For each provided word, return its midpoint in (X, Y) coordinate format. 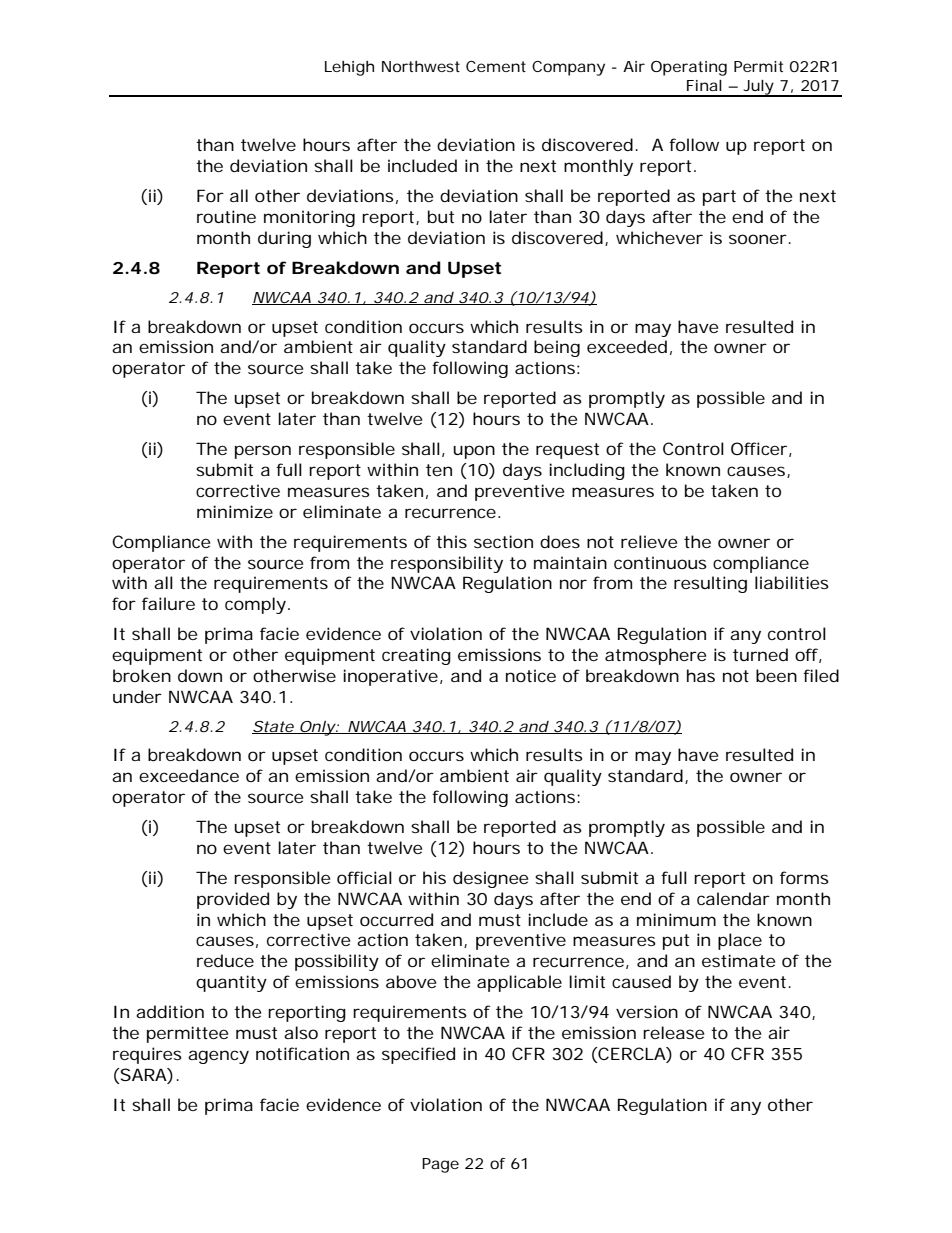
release (673, 1032)
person (263, 452)
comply (255, 605)
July (758, 88)
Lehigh (349, 68)
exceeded (627, 346)
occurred (396, 919)
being (557, 348)
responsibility (447, 564)
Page (440, 1165)
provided (233, 900)
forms (804, 877)
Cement (496, 66)
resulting (710, 584)
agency (218, 1057)
